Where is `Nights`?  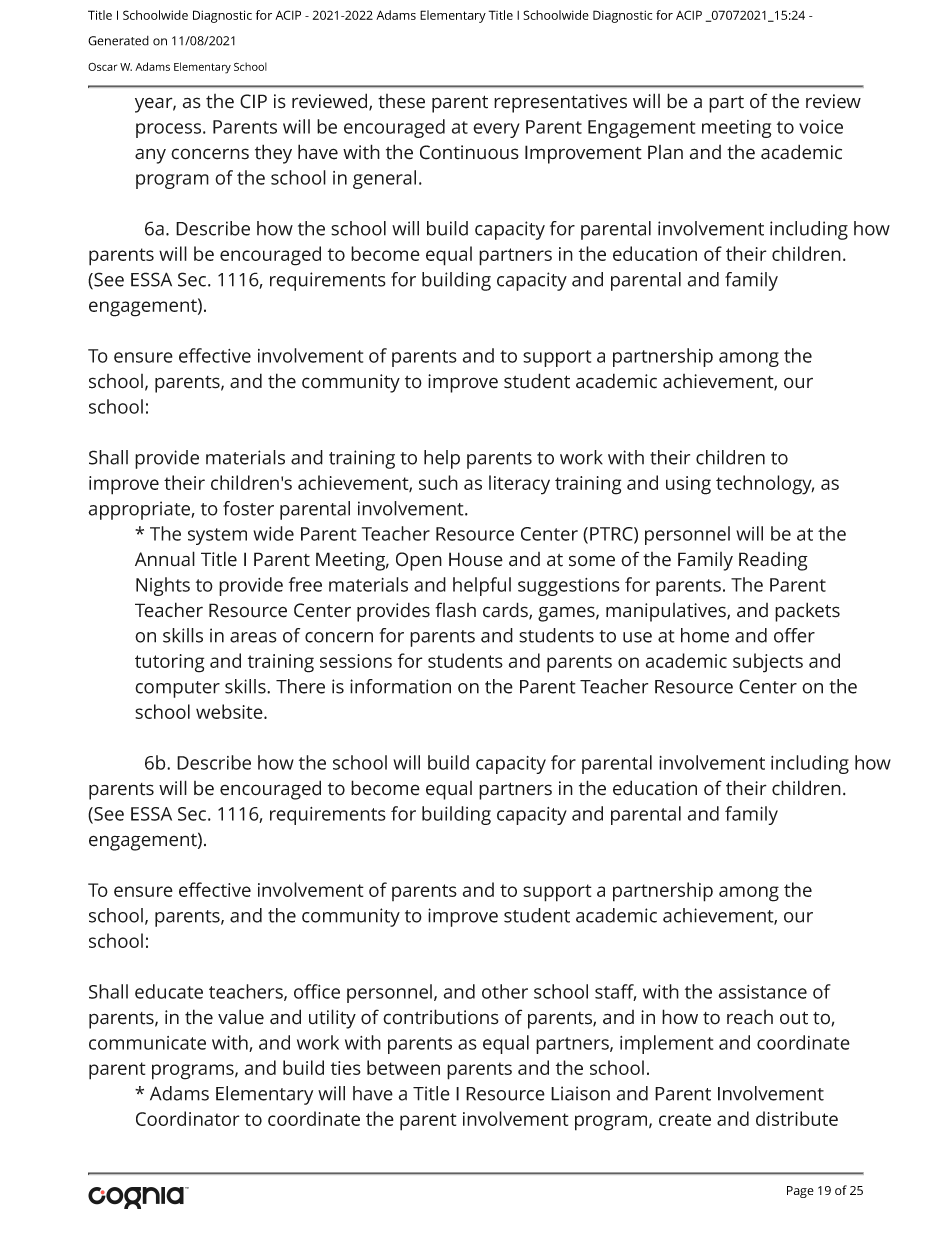
Nights is located at coordinates (163, 586).
